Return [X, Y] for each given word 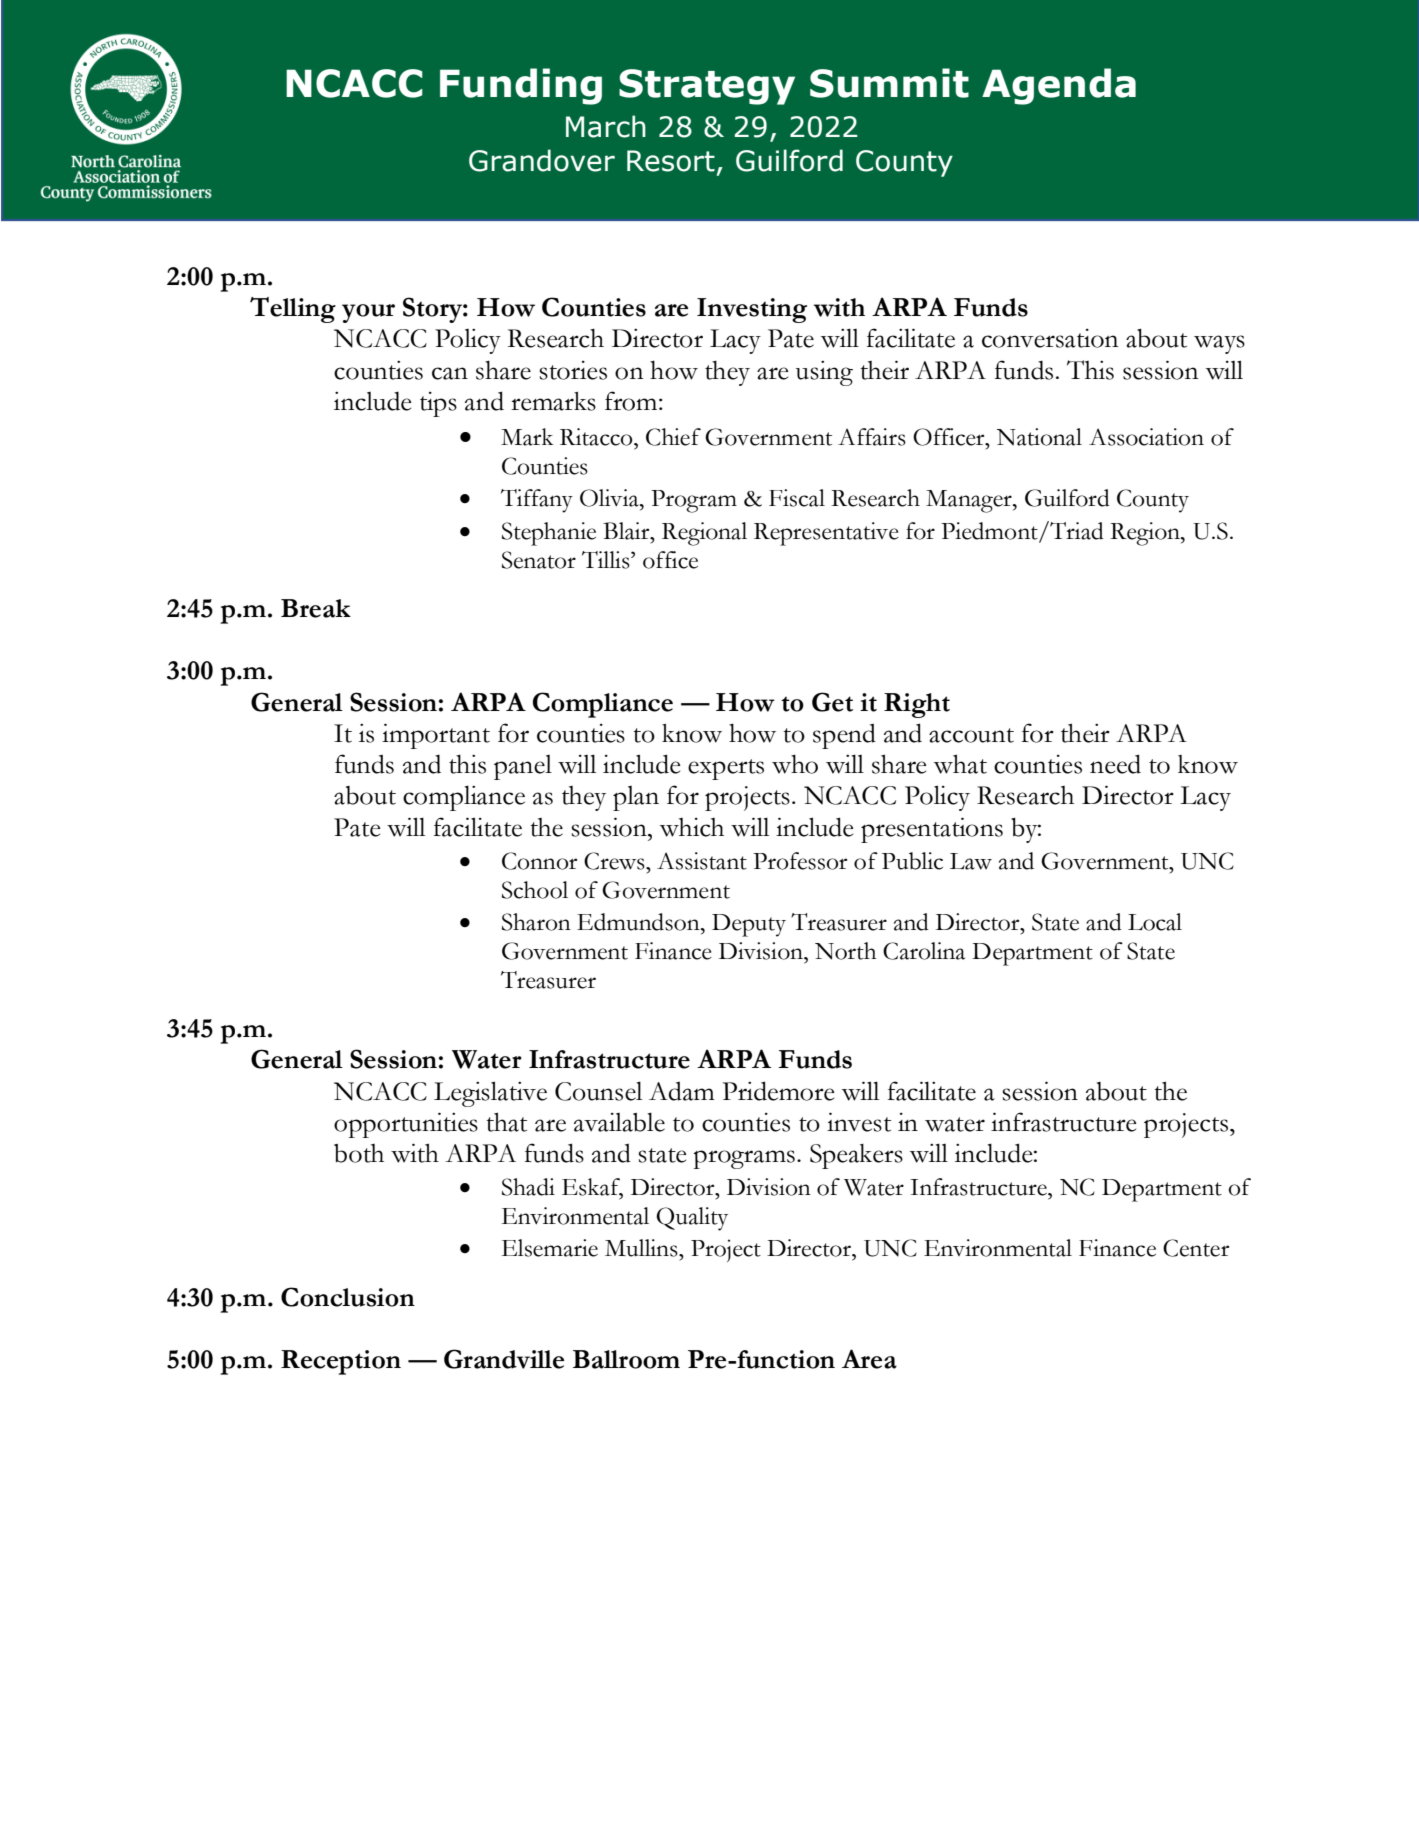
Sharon [536, 922]
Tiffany [537, 501]
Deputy [749, 925]
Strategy [707, 87]
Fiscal [797, 498]
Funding [521, 86]
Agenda [1059, 86]
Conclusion [348, 1297]
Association [1146, 437]
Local [1155, 922]
